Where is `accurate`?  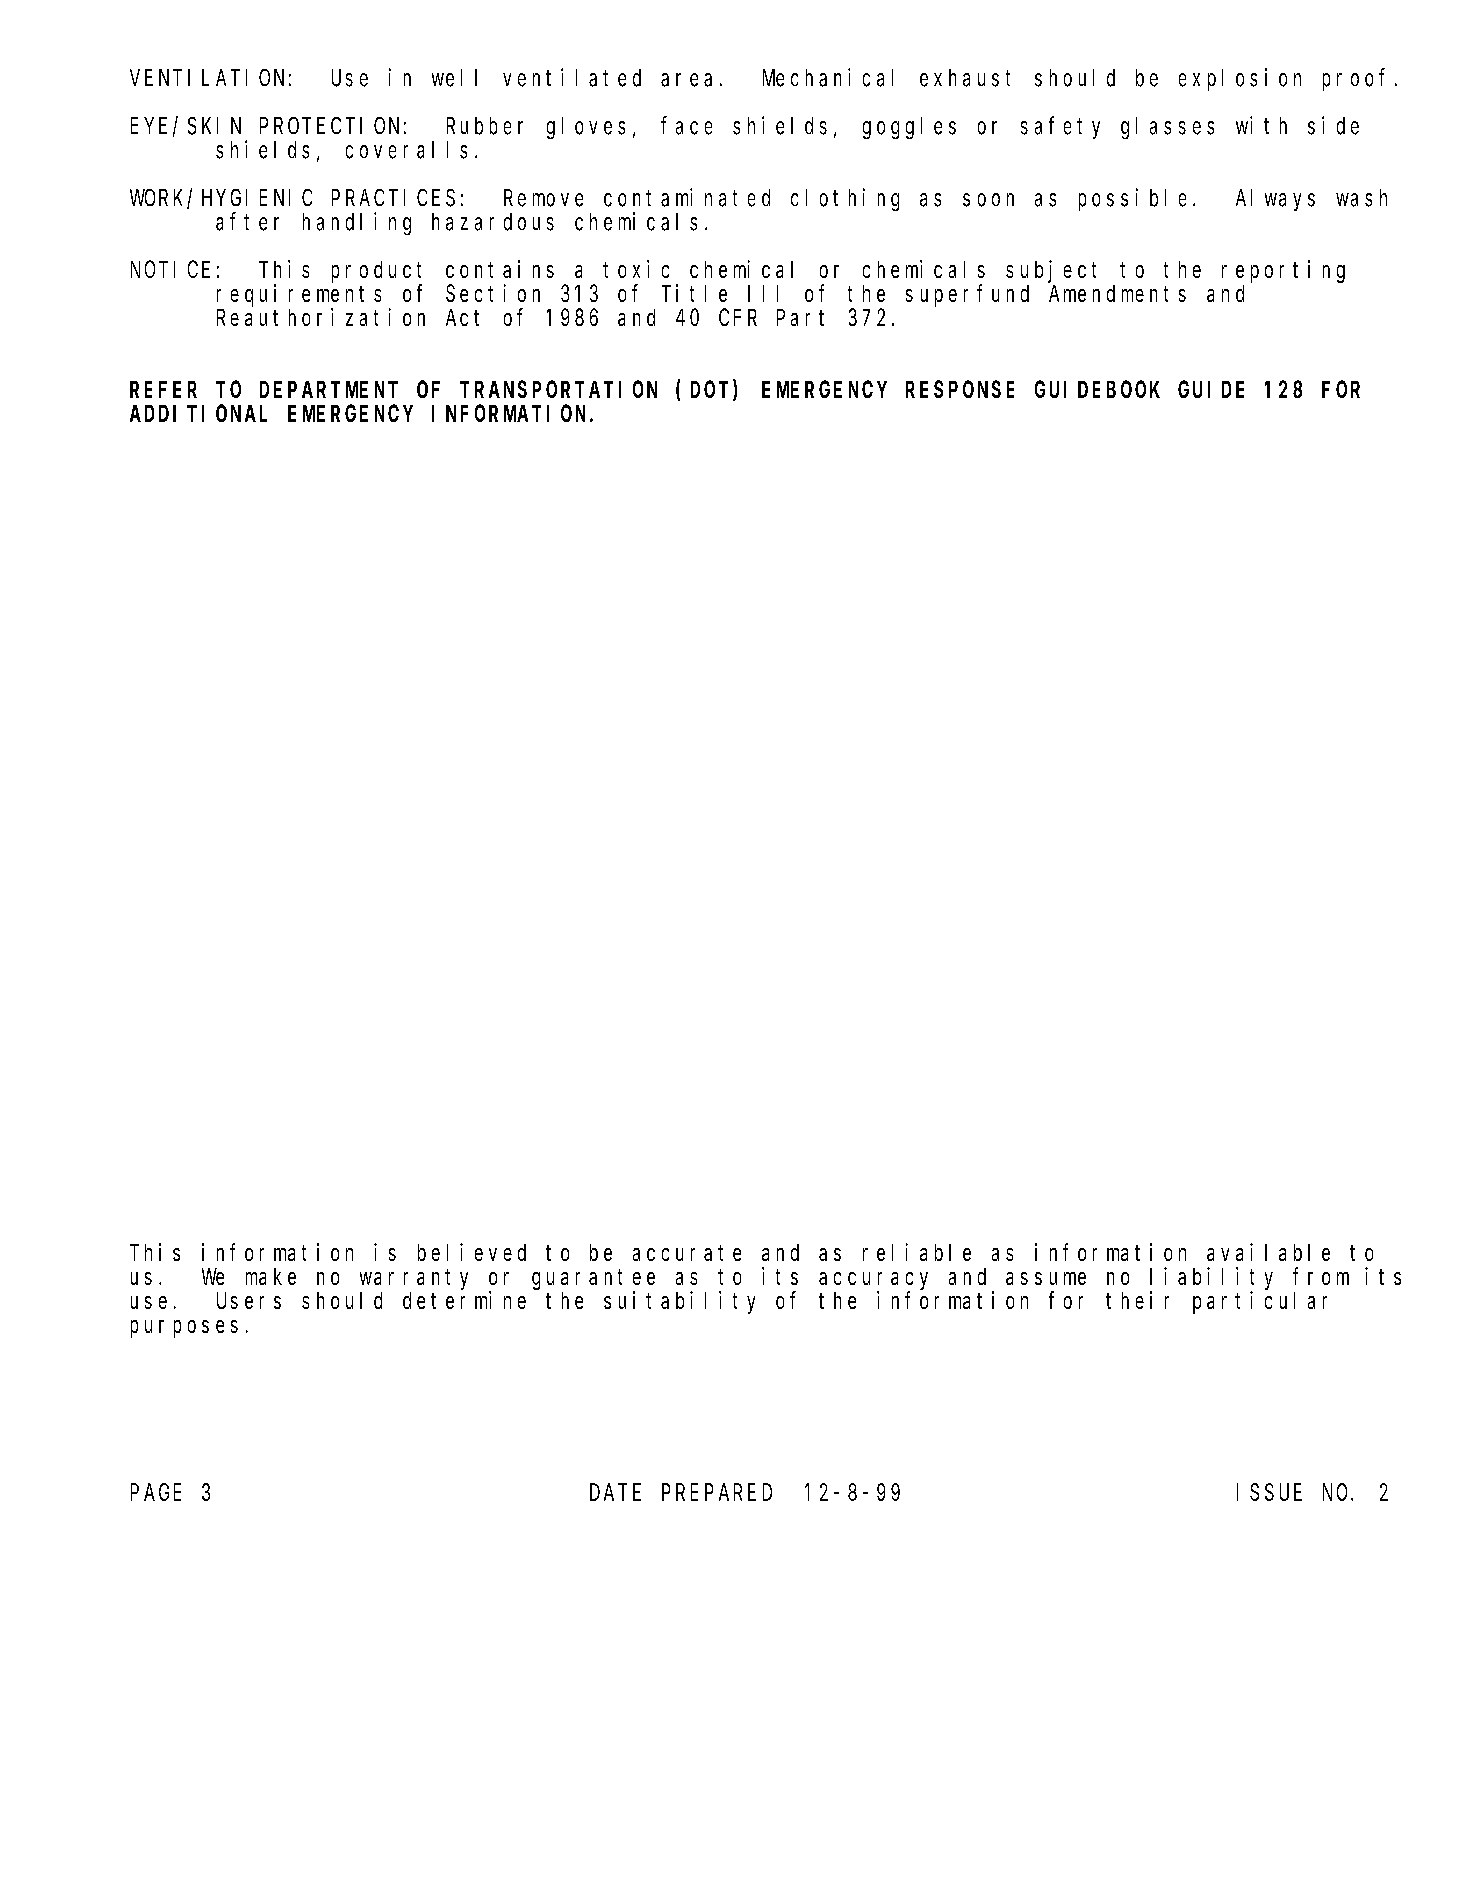 accurate is located at coordinates (687, 1253).
